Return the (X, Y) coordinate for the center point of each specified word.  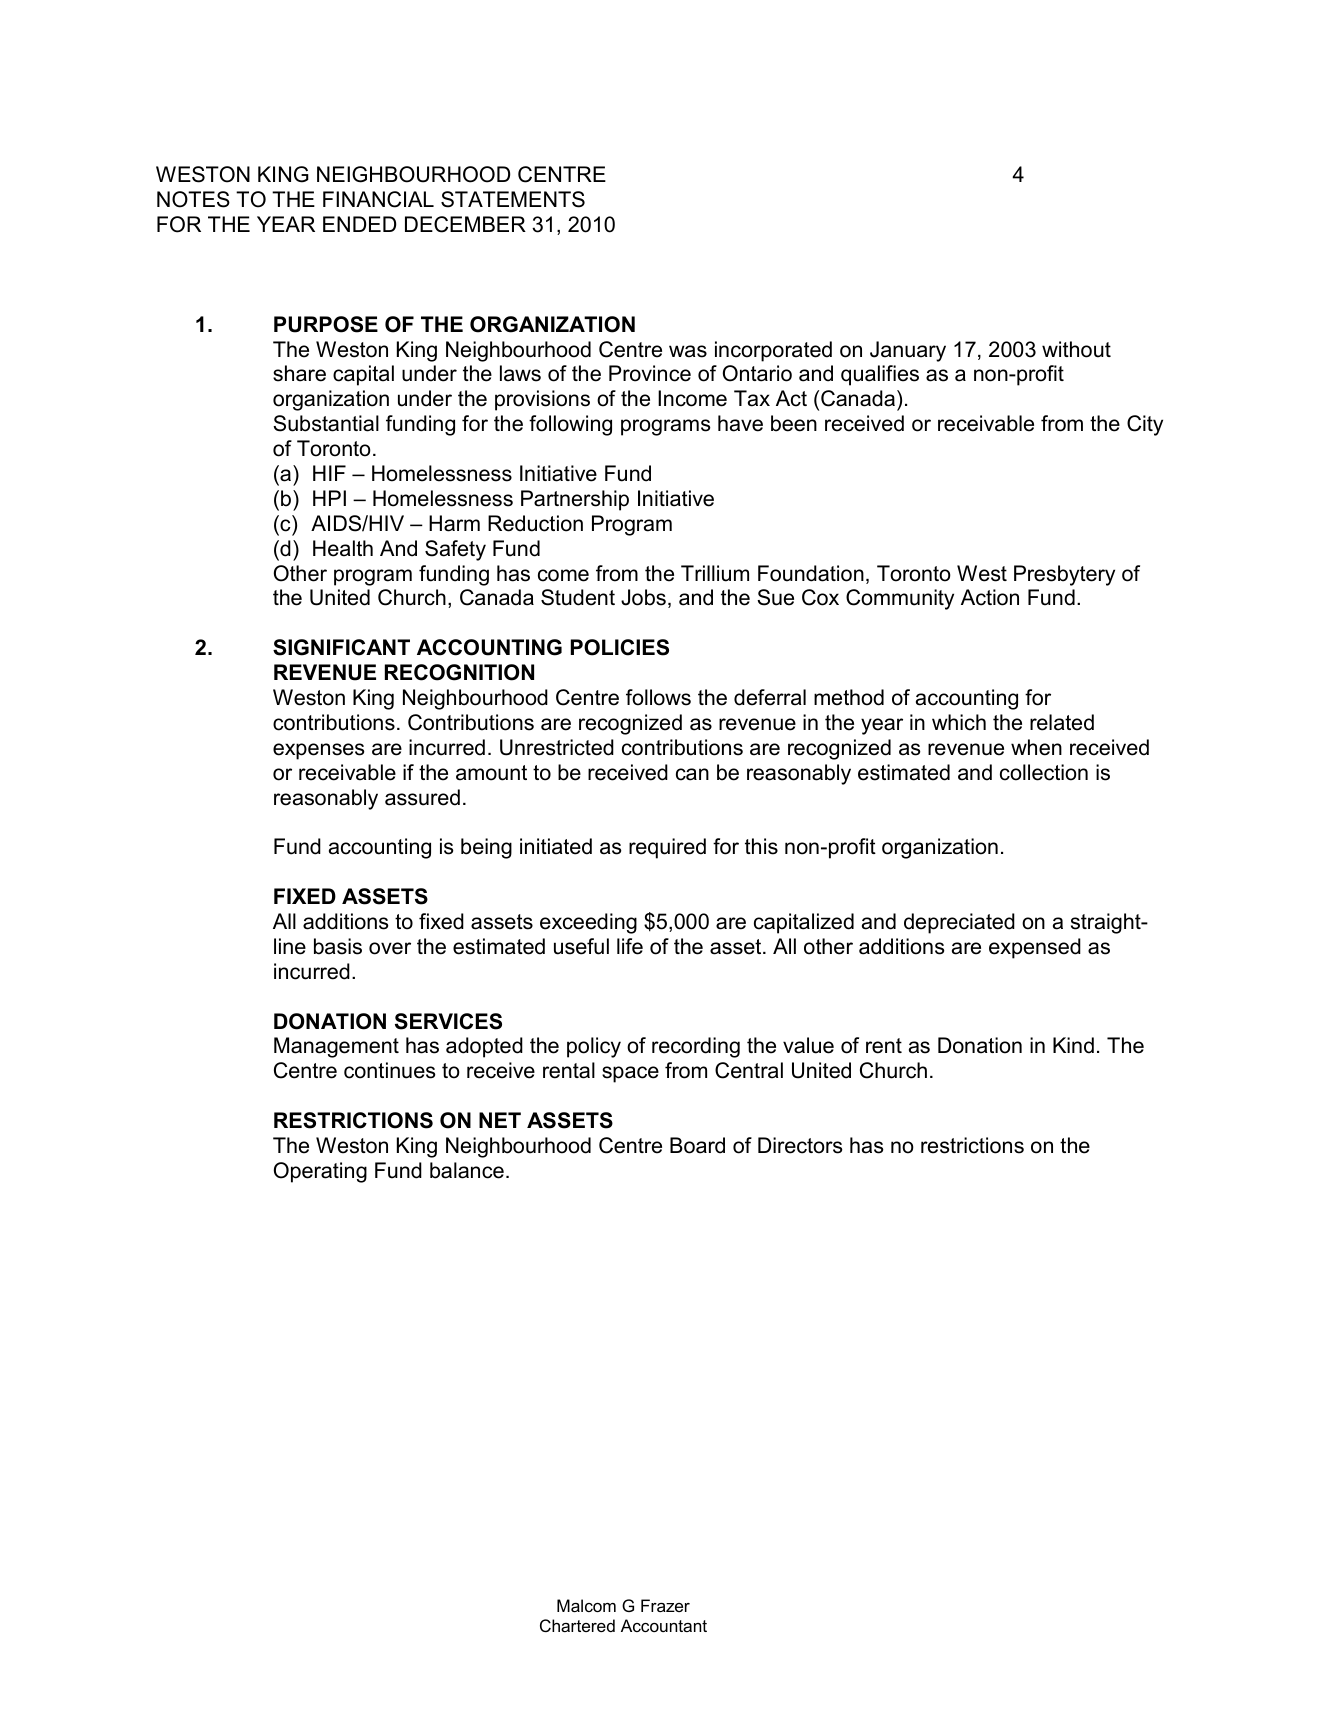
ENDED (360, 224)
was (688, 351)
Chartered (577, 1625)
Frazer (665, 1605)
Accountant (664, 1625)
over (390, 948)
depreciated (959, 923)
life (630, 946)
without (1076, 349)
